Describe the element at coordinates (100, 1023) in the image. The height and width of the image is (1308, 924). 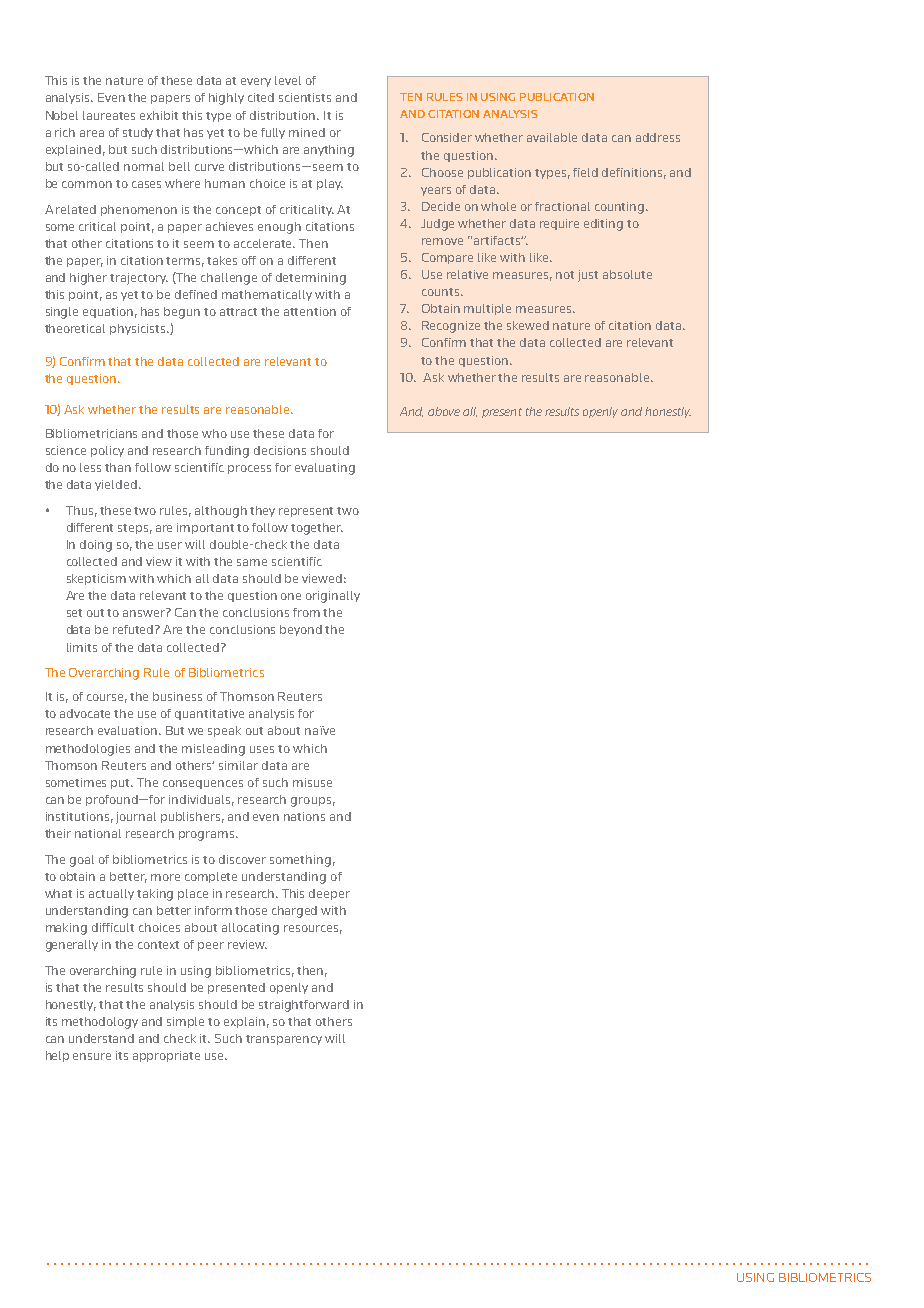
I see `methodology` at that location.
